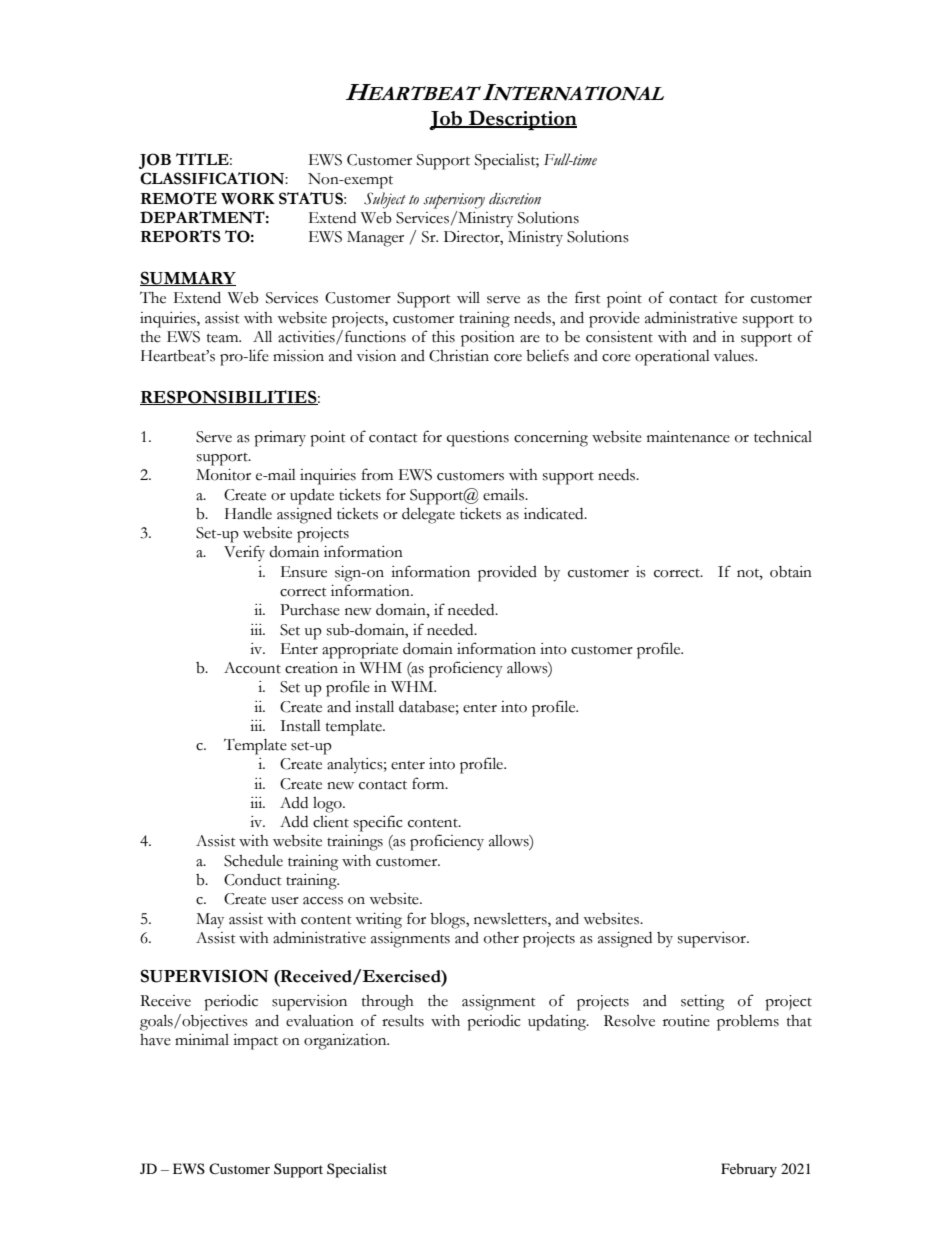 The image size is (952, 1233). Describe the element at coordinates (223, 475) in the page. I see `Monitor` at that location.
